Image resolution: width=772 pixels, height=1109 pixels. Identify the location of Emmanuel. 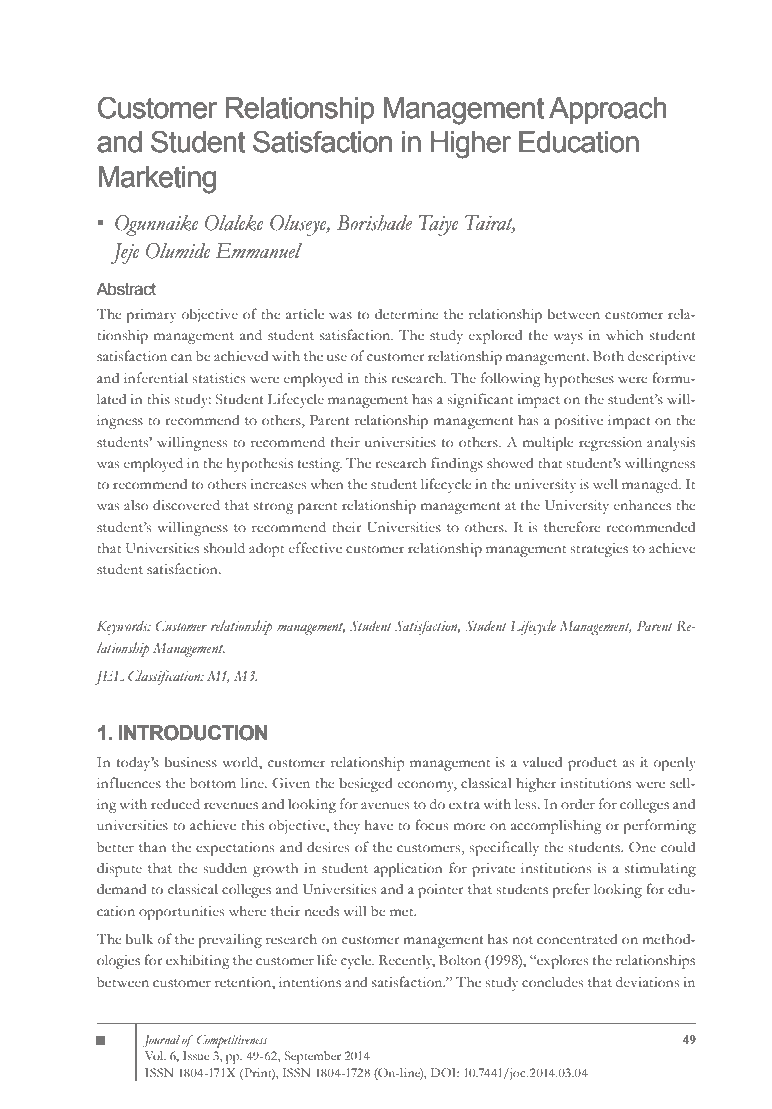
(258, 251).
